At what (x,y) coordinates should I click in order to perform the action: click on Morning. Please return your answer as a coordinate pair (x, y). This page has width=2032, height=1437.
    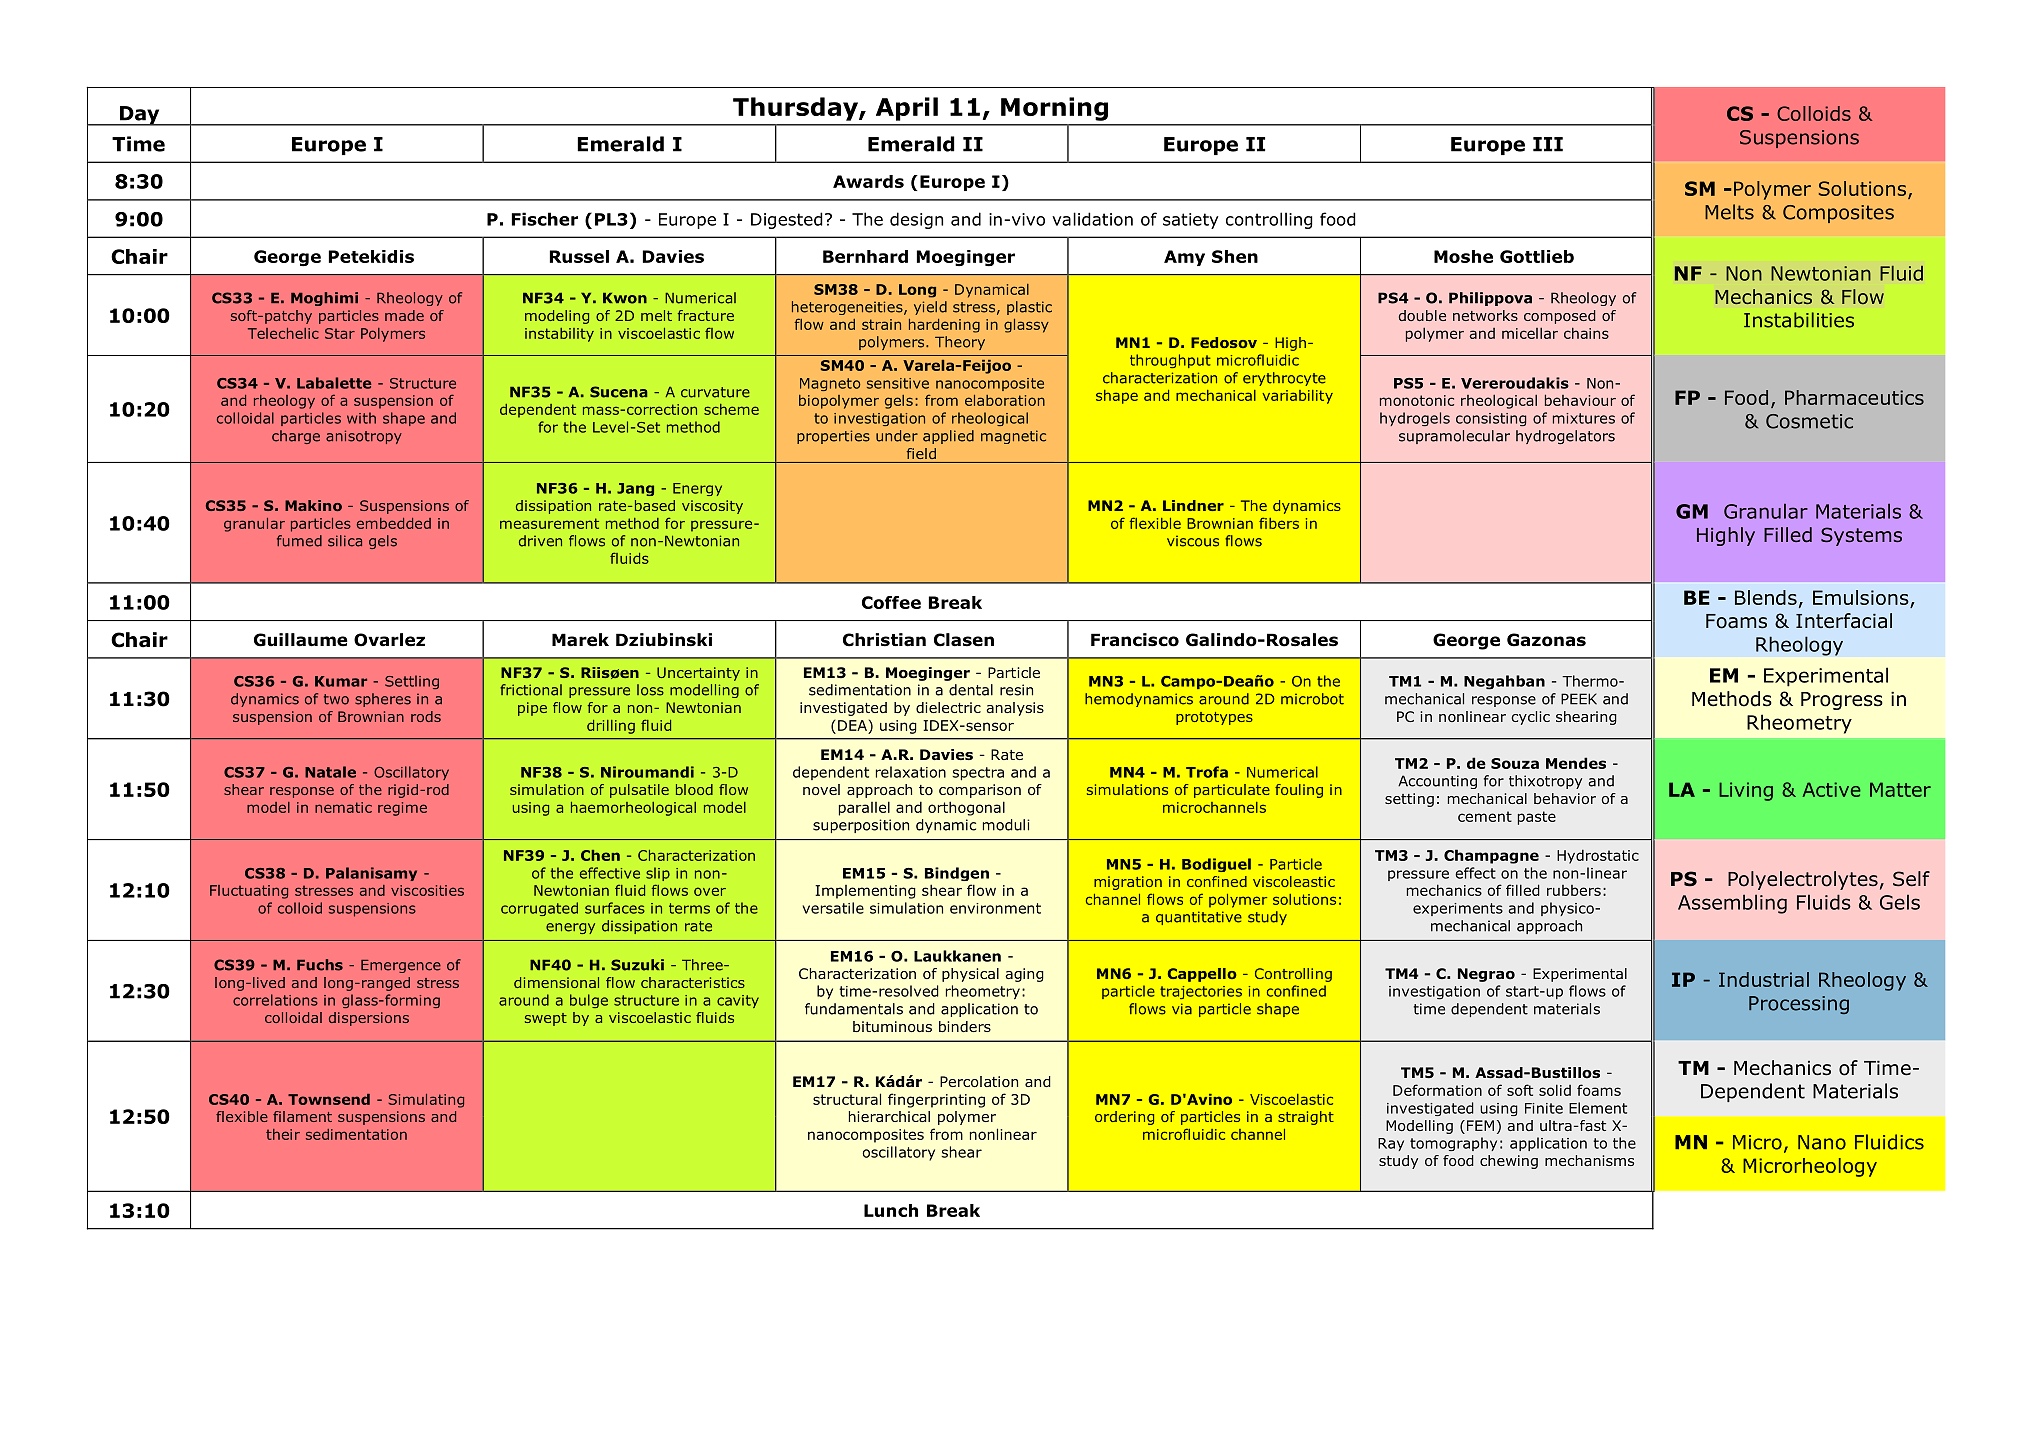
    Looking at the image, I should click on (1054, 109).
